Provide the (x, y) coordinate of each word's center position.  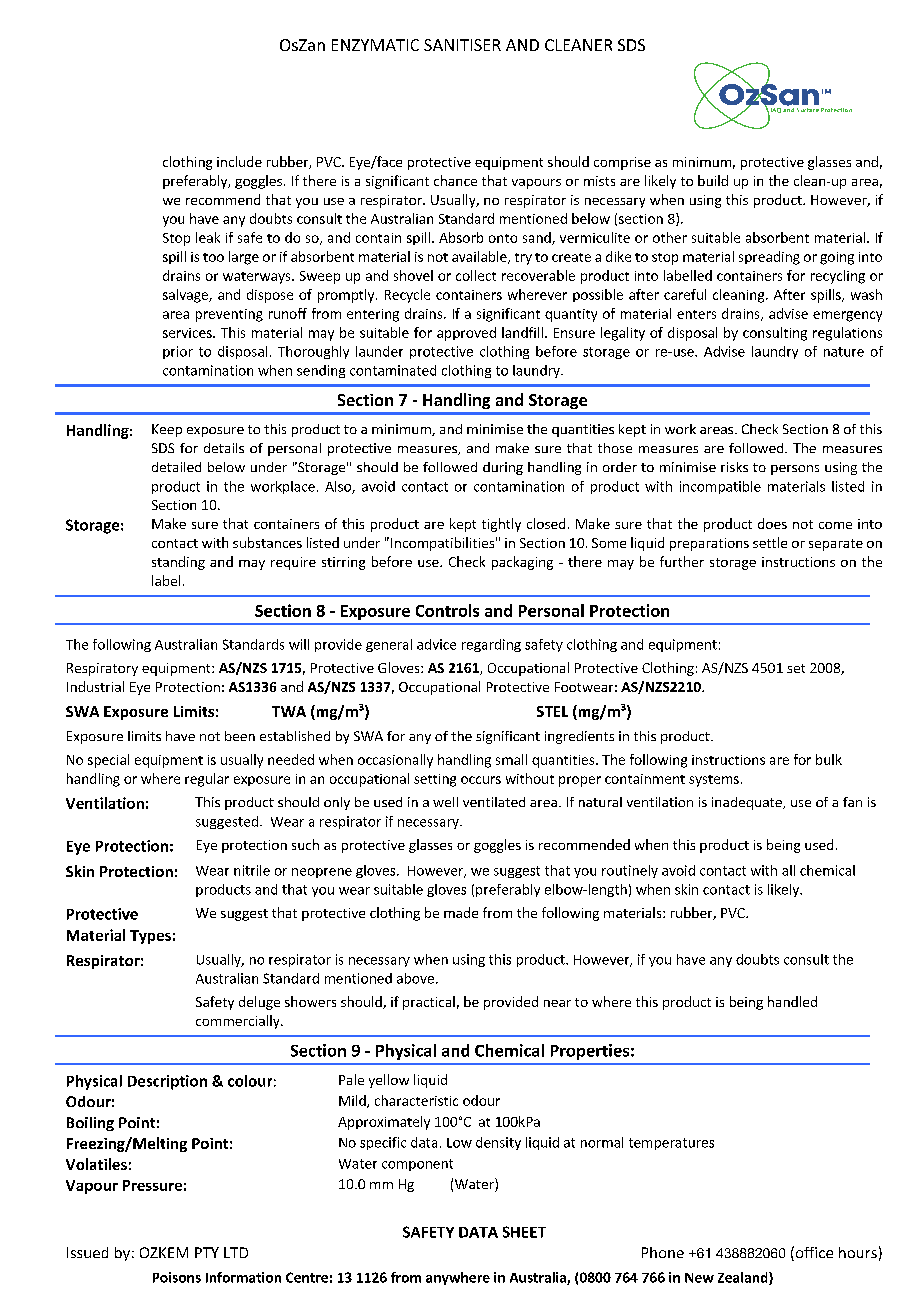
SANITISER (462, 45)
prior (178, 352)
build (713, 180)
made (461, 912)
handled (792, 1001)
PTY (207, 1252)
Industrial (95, 686)
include (239, 161)
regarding (491, 645)
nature (844, 352)
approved (466, 334)
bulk (829, 759)
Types (150, 937)
